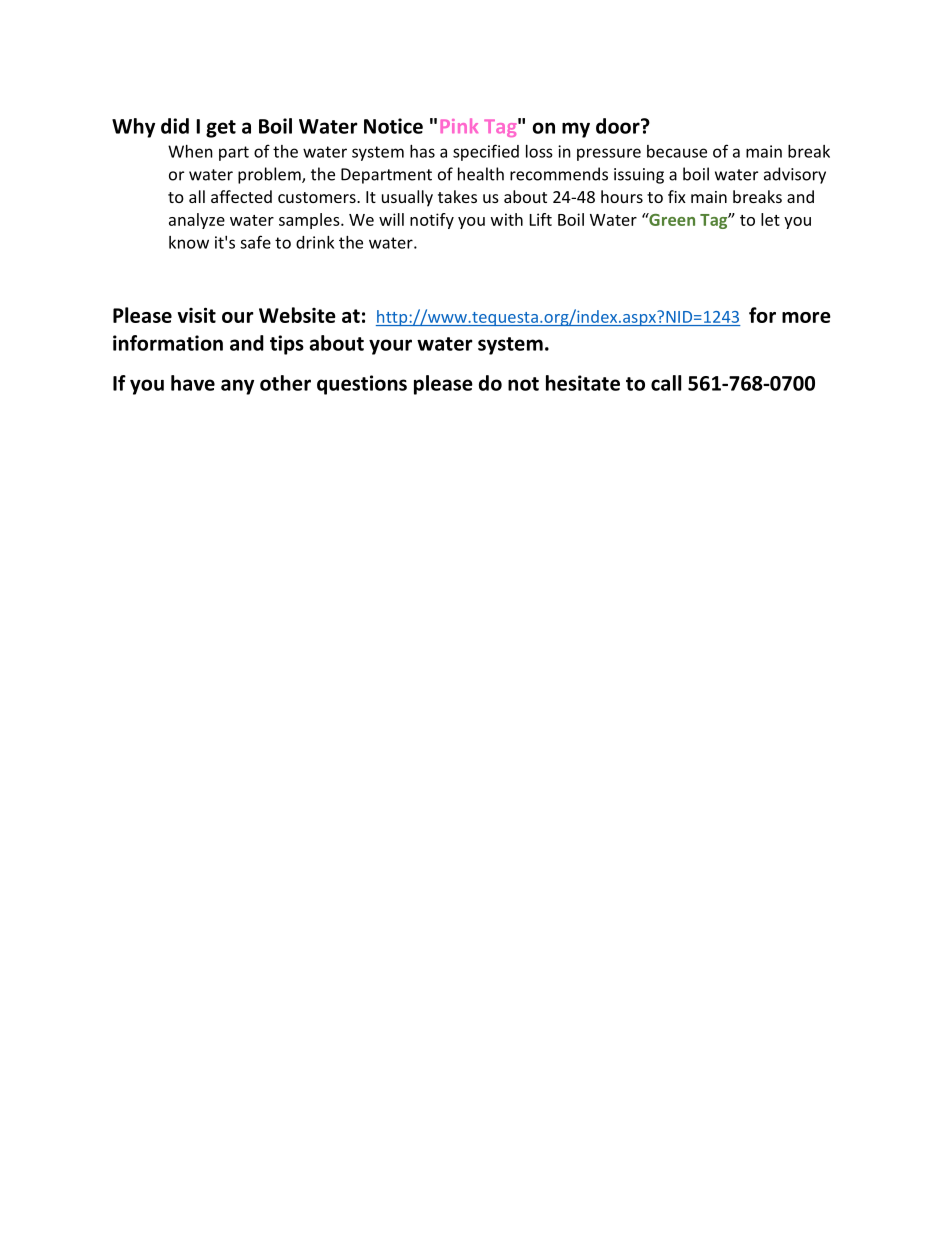 The image size is (952, 1233). I want to click on have, so click(193, 383).
